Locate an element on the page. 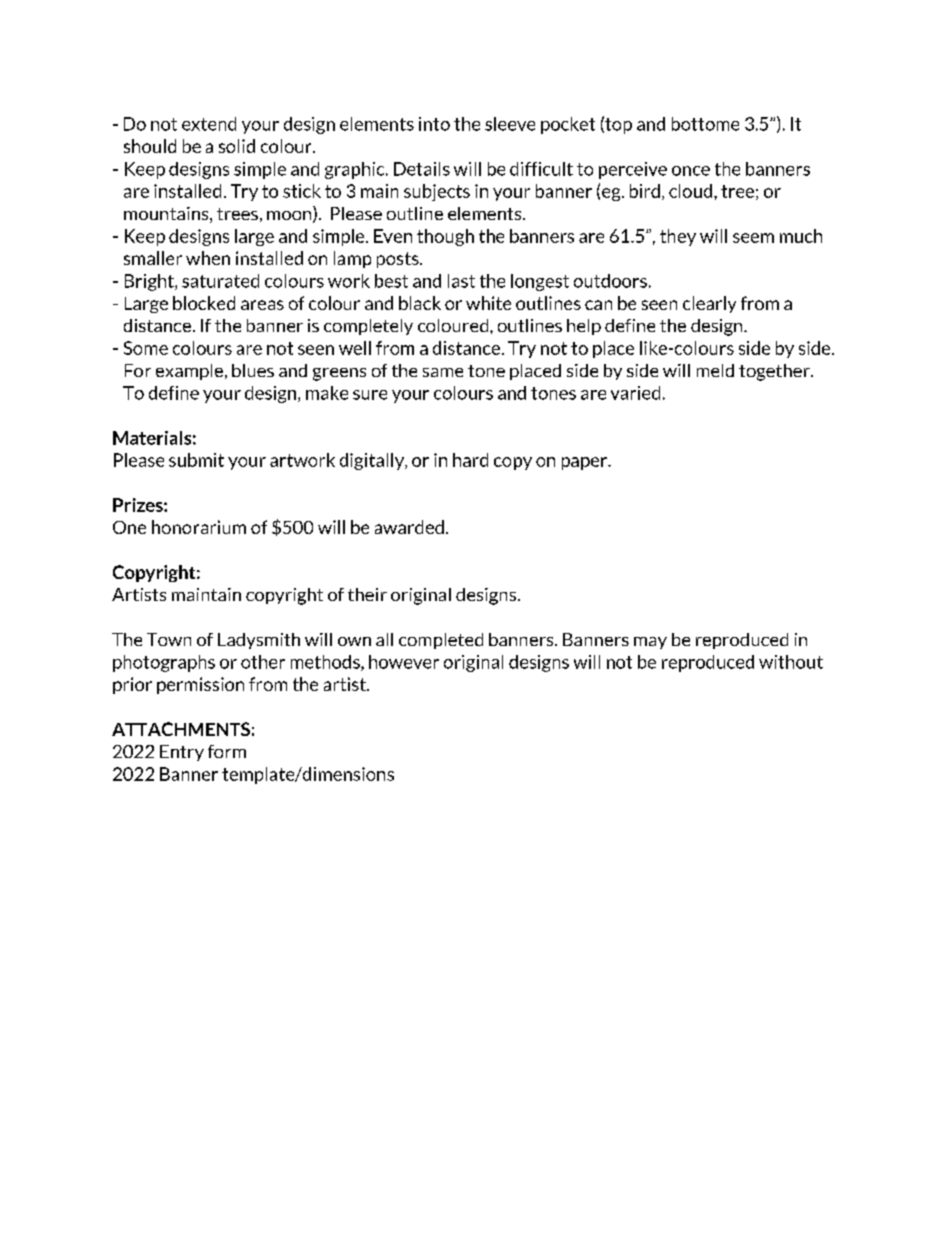 This image has width=952, height=1233. into is located at coordinates (434, 124).
